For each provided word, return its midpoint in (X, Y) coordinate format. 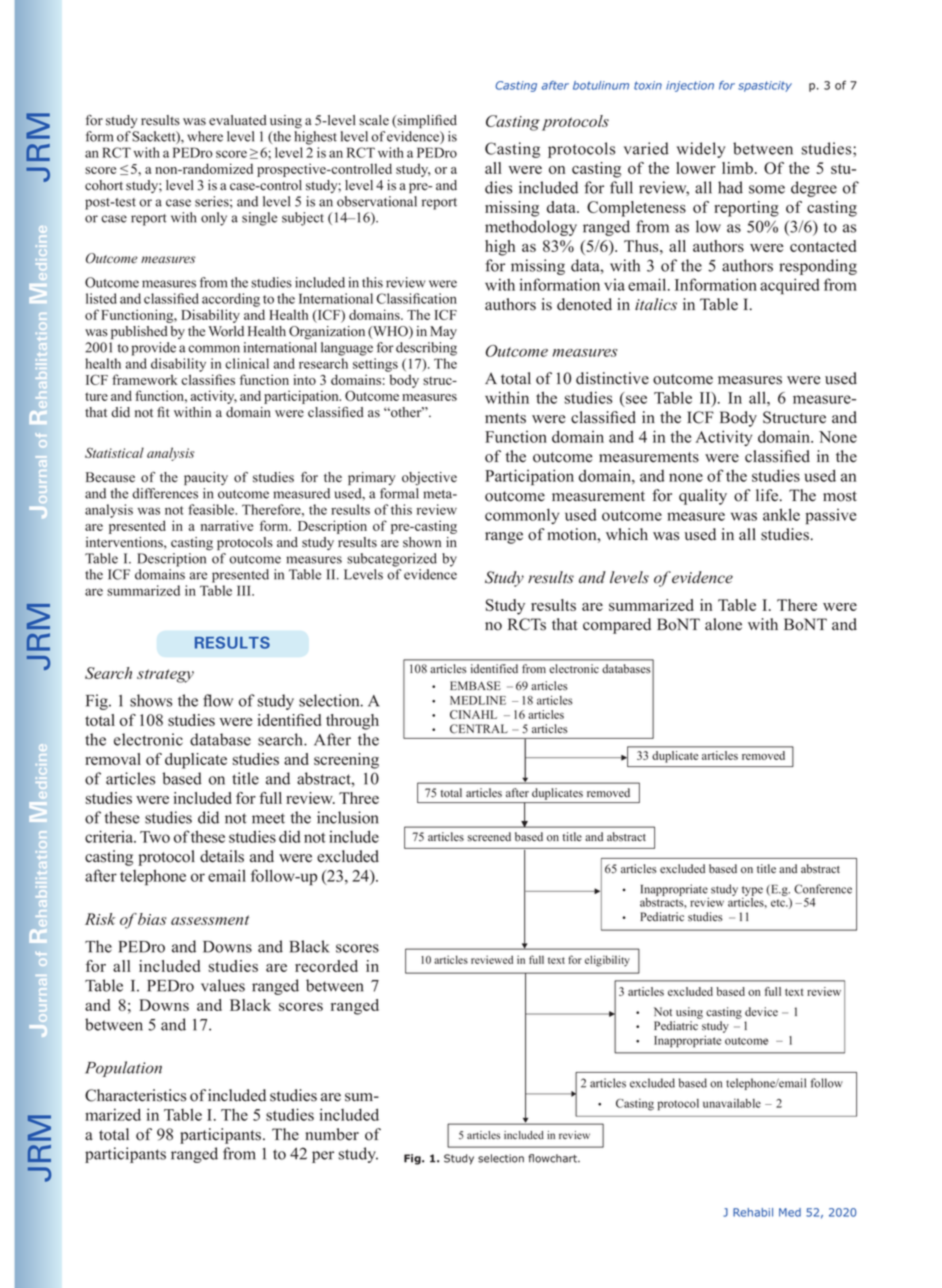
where (205, 136)
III (245, 590)
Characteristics (135, 1095)
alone (723, 624)
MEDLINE (478, 700)
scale (374, 120)
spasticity (765, 86)
